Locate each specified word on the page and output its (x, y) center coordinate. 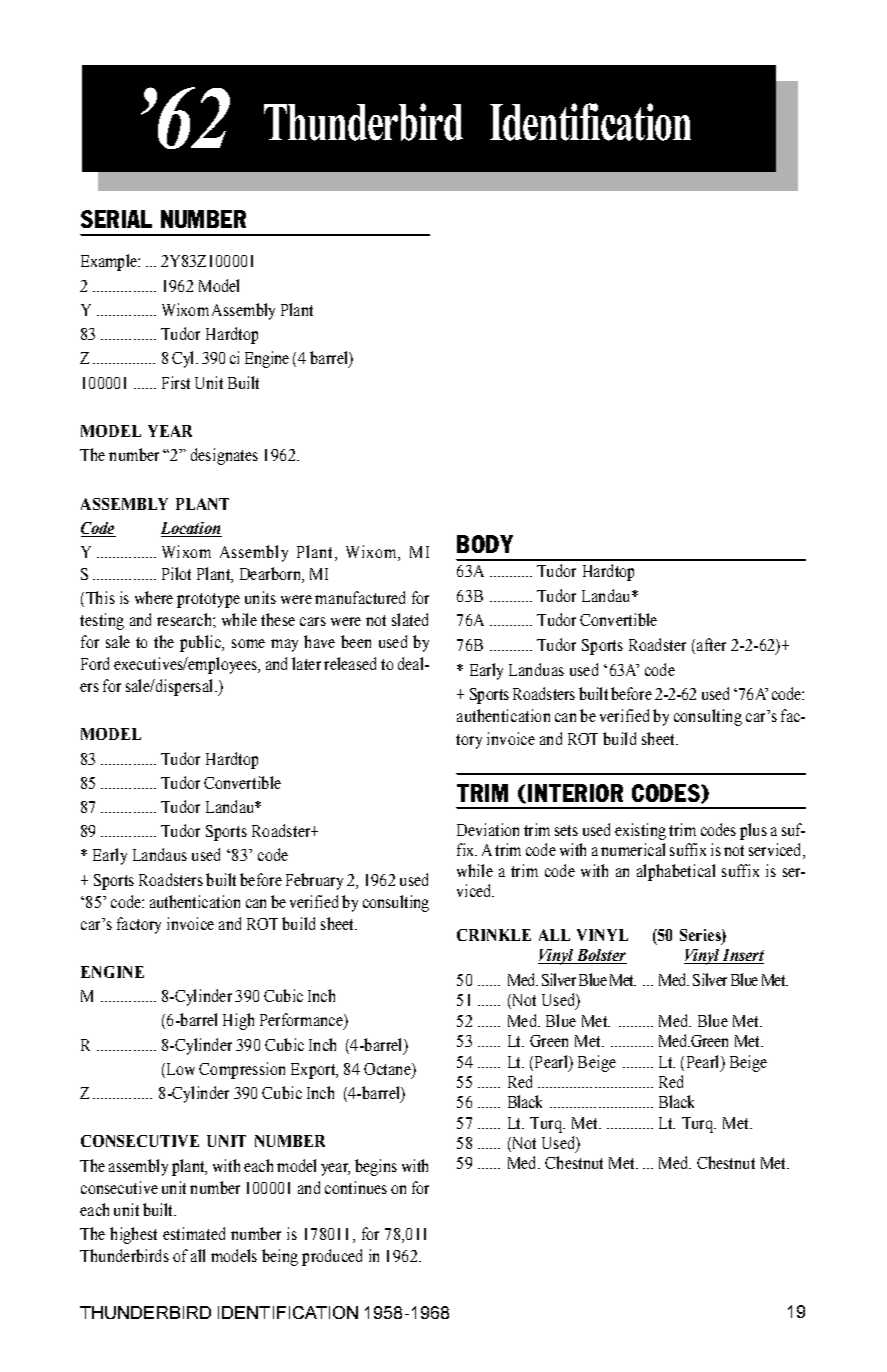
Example (110, 262)
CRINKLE (494, 935)
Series (701, 936)
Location (191, 529)
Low (181, 1069)
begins (376, 1167)
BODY (485, 544)
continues (356, 1187)
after (711, 644)
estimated (194, 1233)
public (202, 643)
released (350, 663)
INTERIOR (575, 793)
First (176, 382)
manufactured (360, 597)
